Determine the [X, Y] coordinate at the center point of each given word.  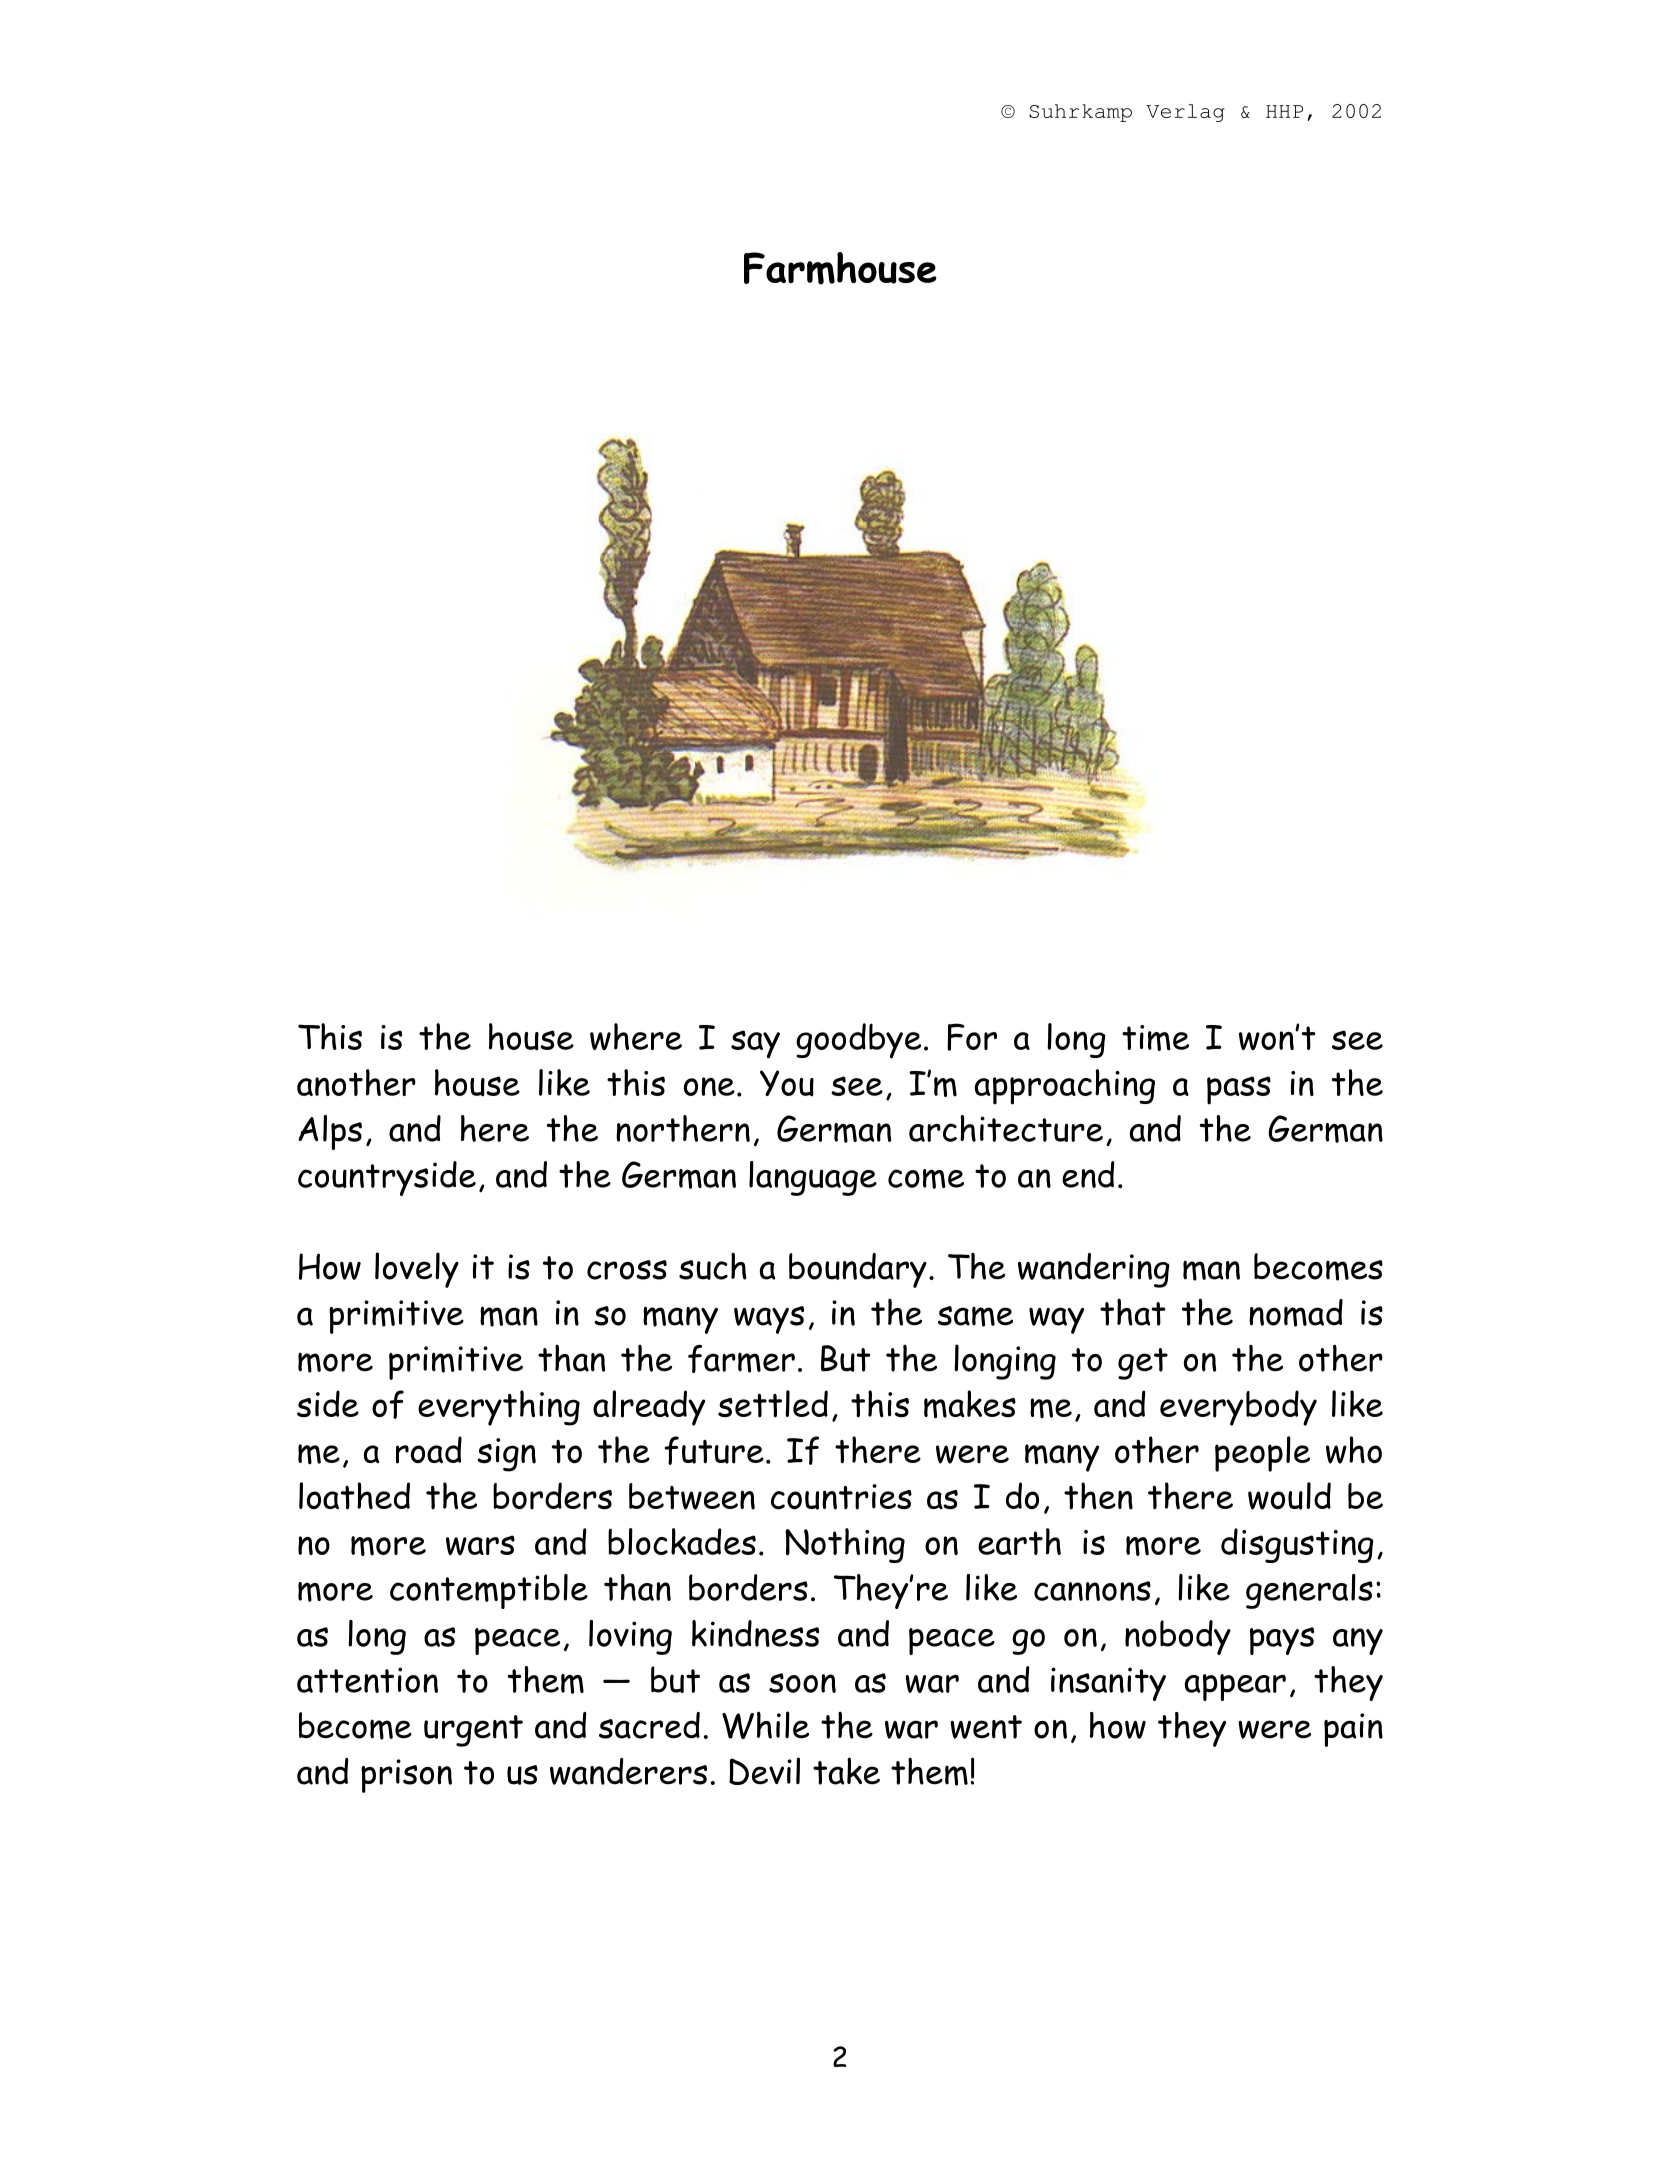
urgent [473, 1731]
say [755, 1044]
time [1155, 1038]
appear [1235, 1687]
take [846, 1771]
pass [1239, 1090]
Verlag [1185, 113]
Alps [330, 1132]
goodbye [858, 1041]
